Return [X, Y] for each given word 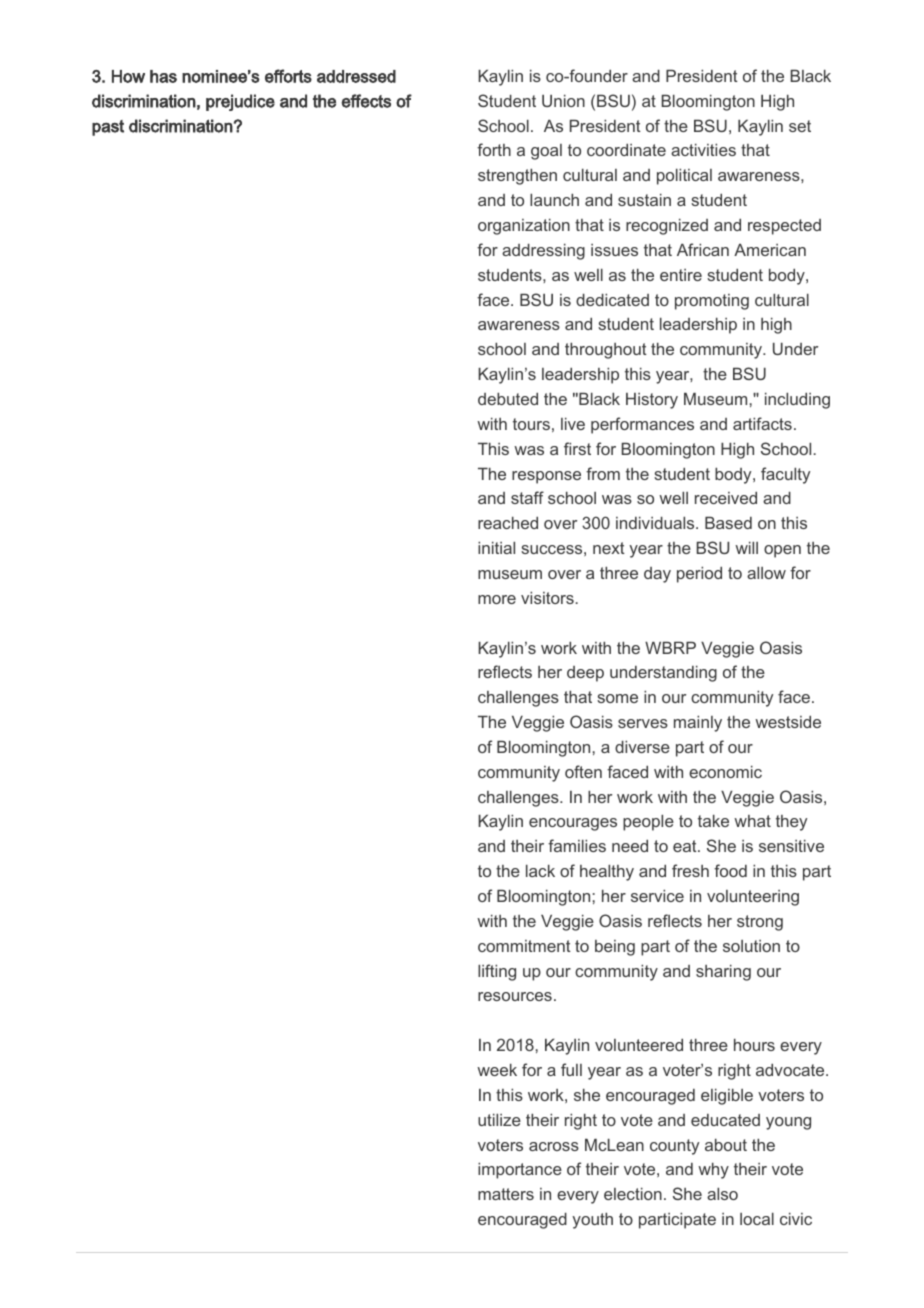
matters [506, 1194]
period [699, 575]
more [497, 599]
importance [520, 1171]
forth [494, 149]
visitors [547, 598]
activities [703, 150]
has [163, 76]
